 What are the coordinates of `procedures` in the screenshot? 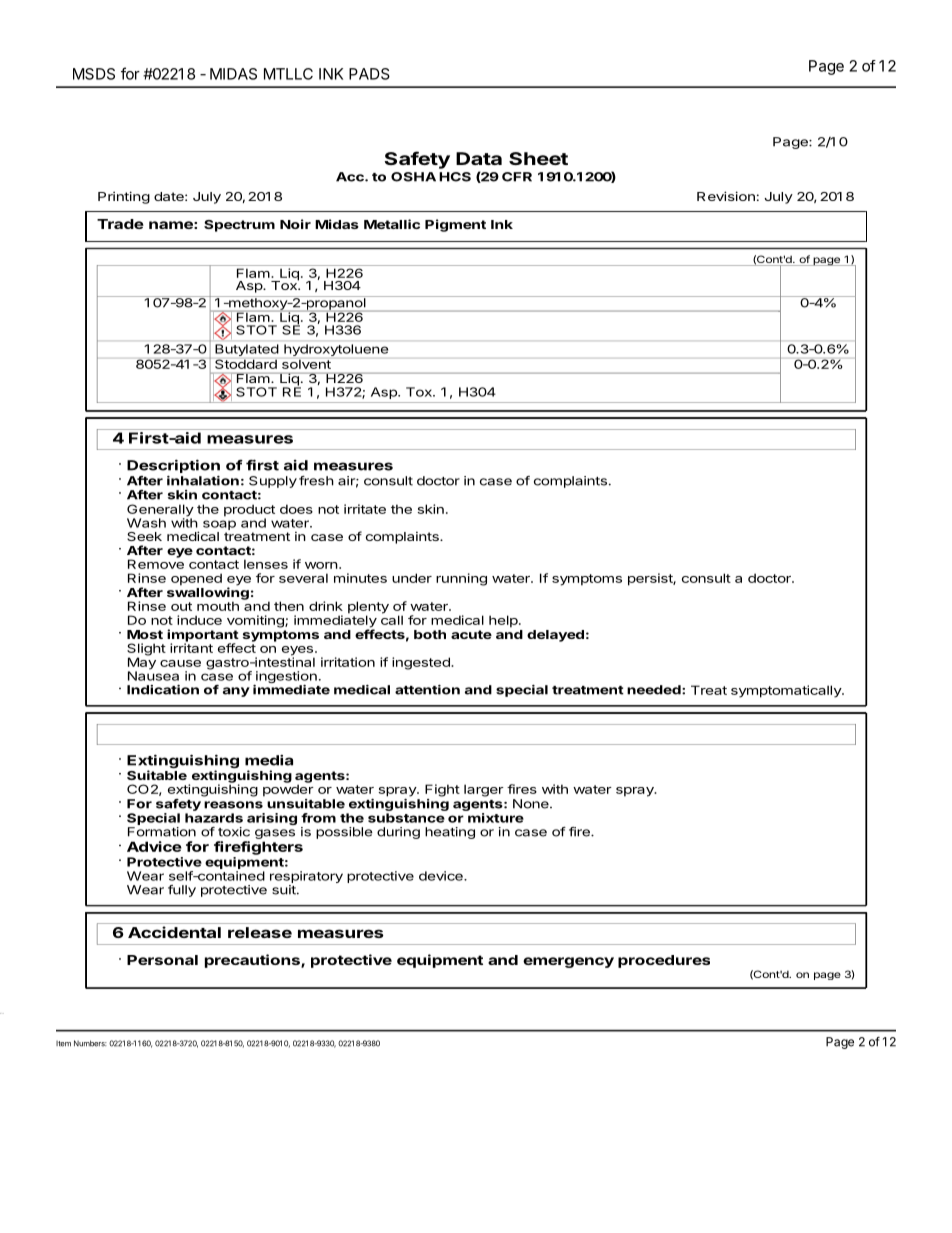 It's located at (664, 961).
